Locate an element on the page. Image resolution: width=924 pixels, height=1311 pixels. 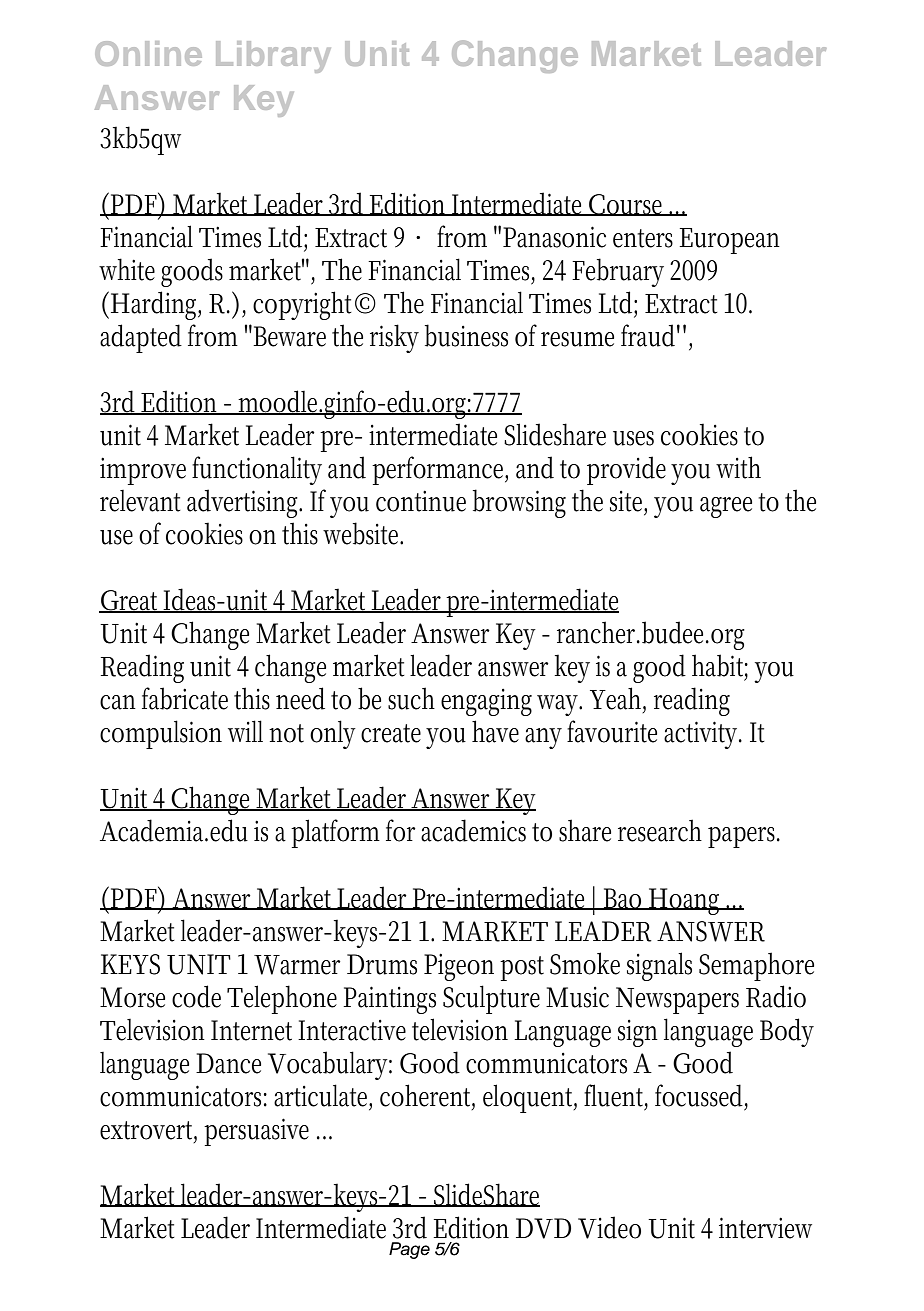
engaging is located at coordinates (486, 702).
